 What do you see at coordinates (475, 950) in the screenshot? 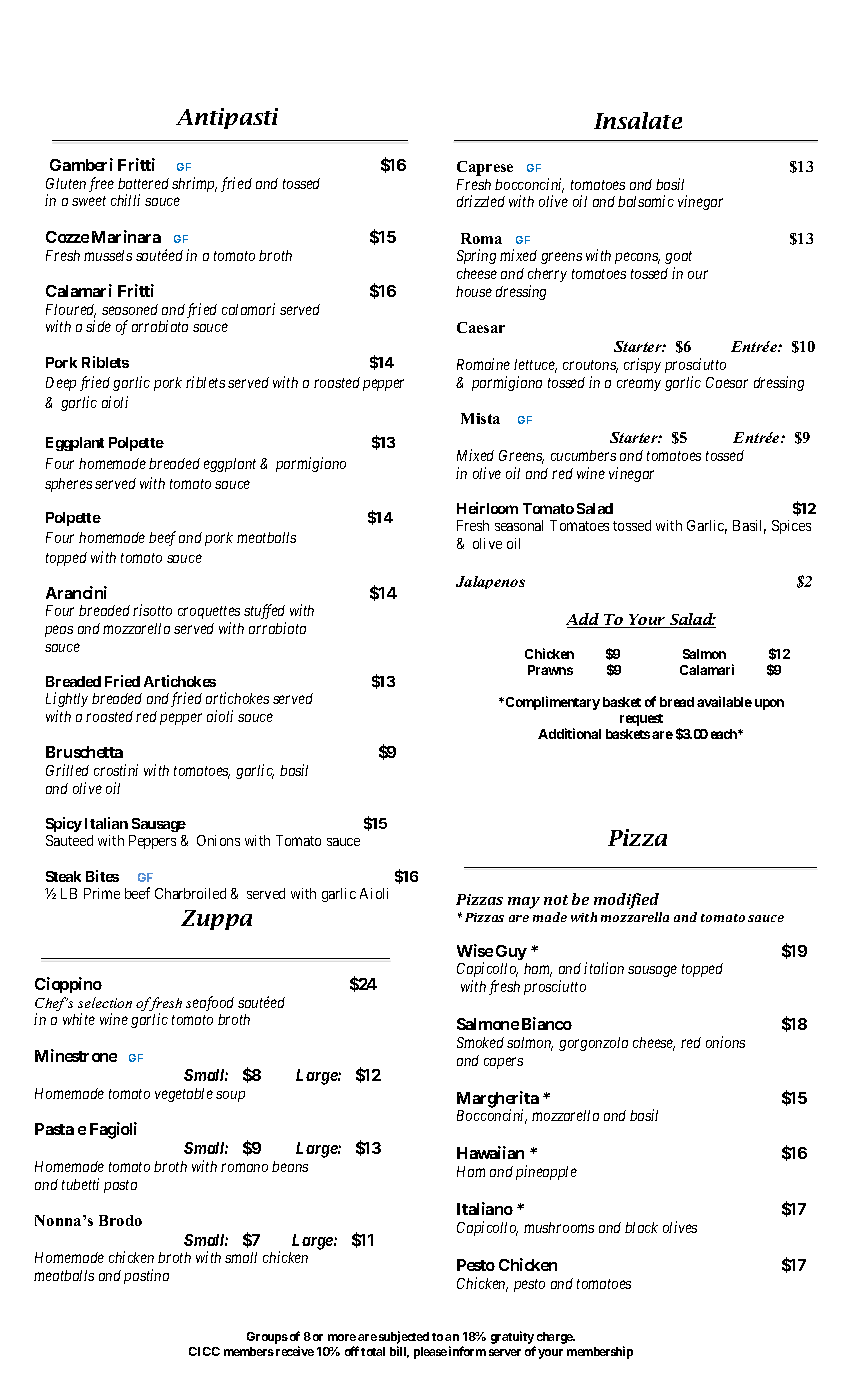
I see `Wise` at bounding box center [475, 950].
